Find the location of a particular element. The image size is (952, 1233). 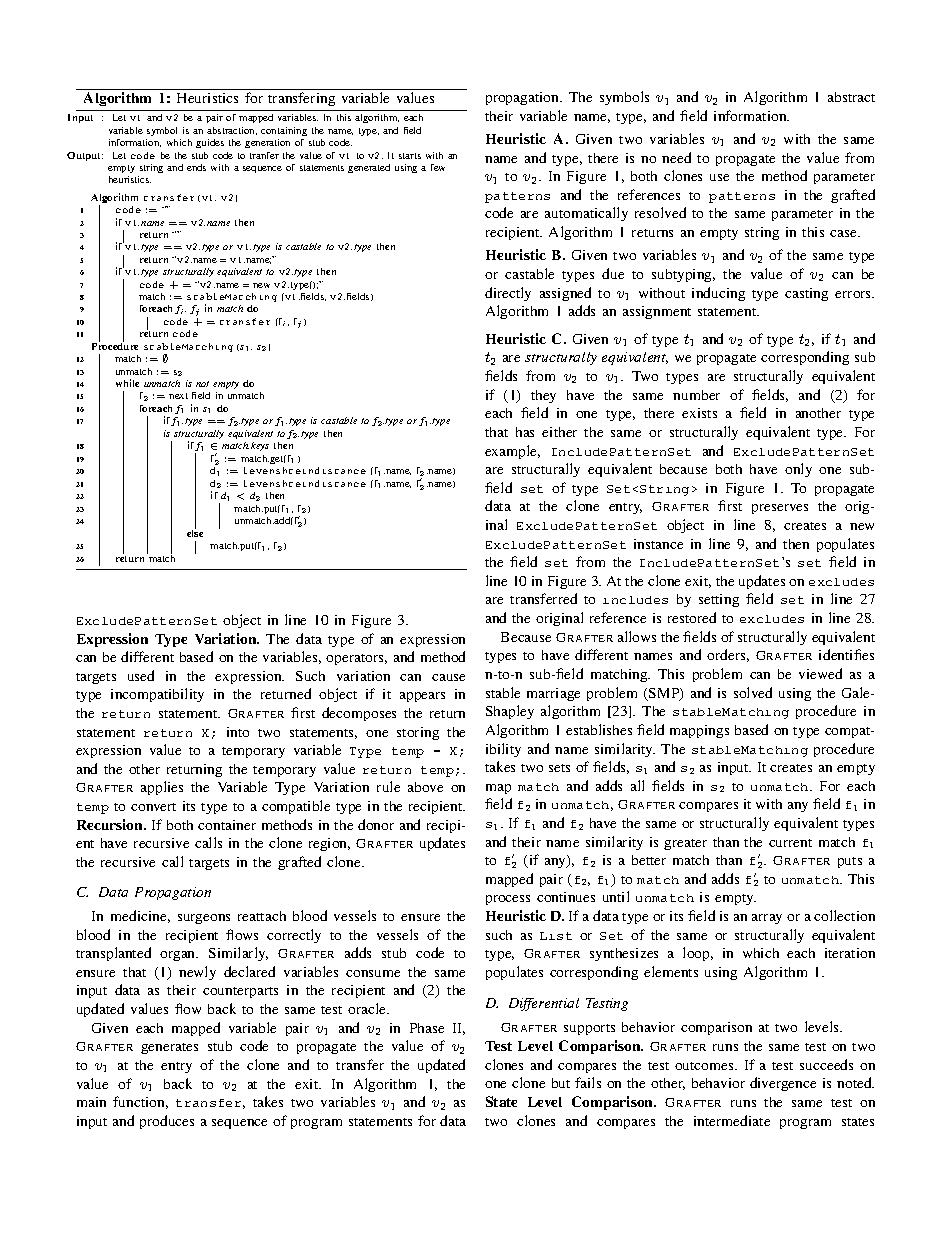

ends is located at coordinates (196, 167).
